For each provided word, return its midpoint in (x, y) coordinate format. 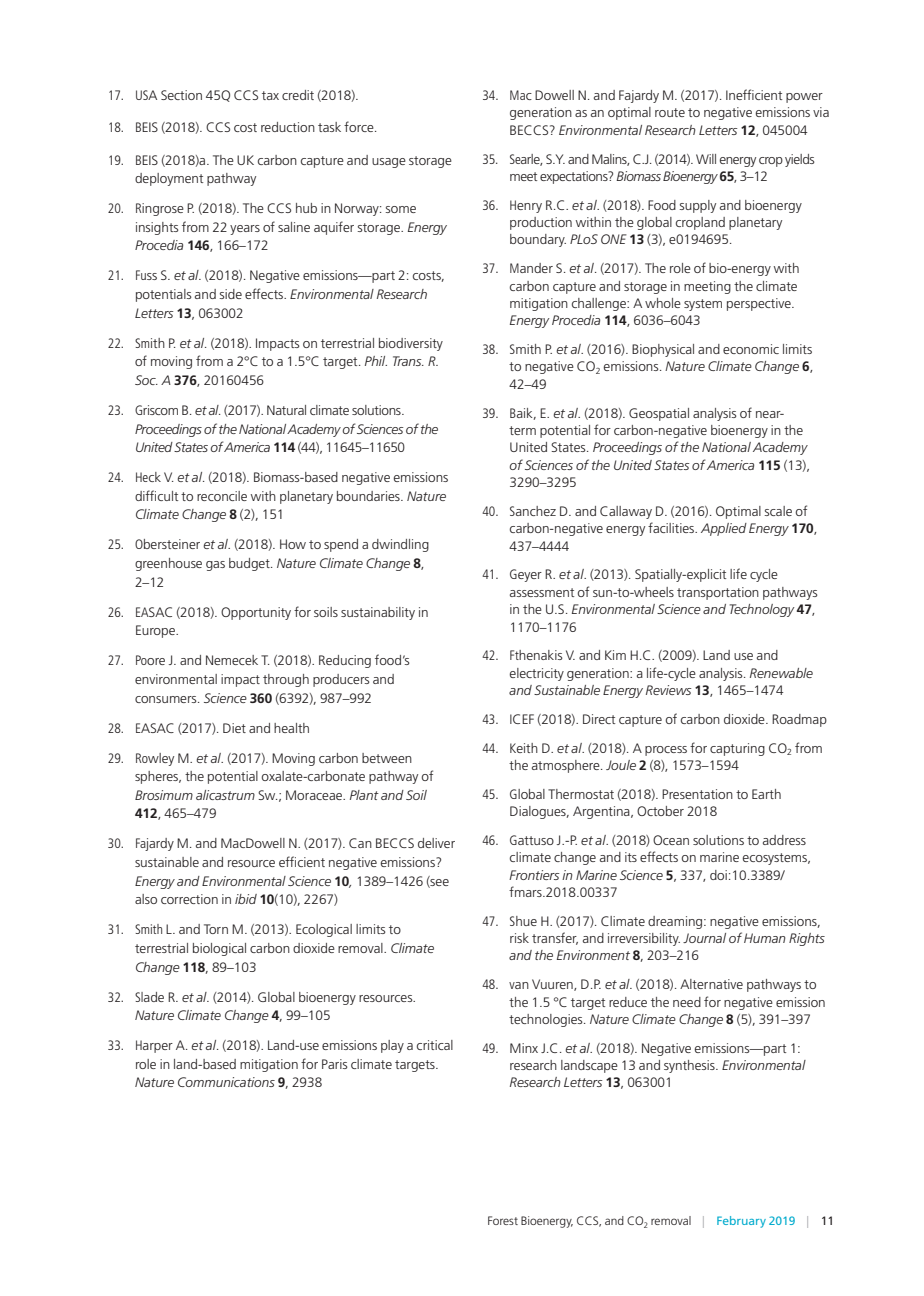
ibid (246, 899)
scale (778, 511)
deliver (436, 843)
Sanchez (533, 511)
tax (270, 95)
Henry (526, 206)
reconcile (222, 496)
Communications (226, 1082)
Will (706, 159)
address (784, 840)
